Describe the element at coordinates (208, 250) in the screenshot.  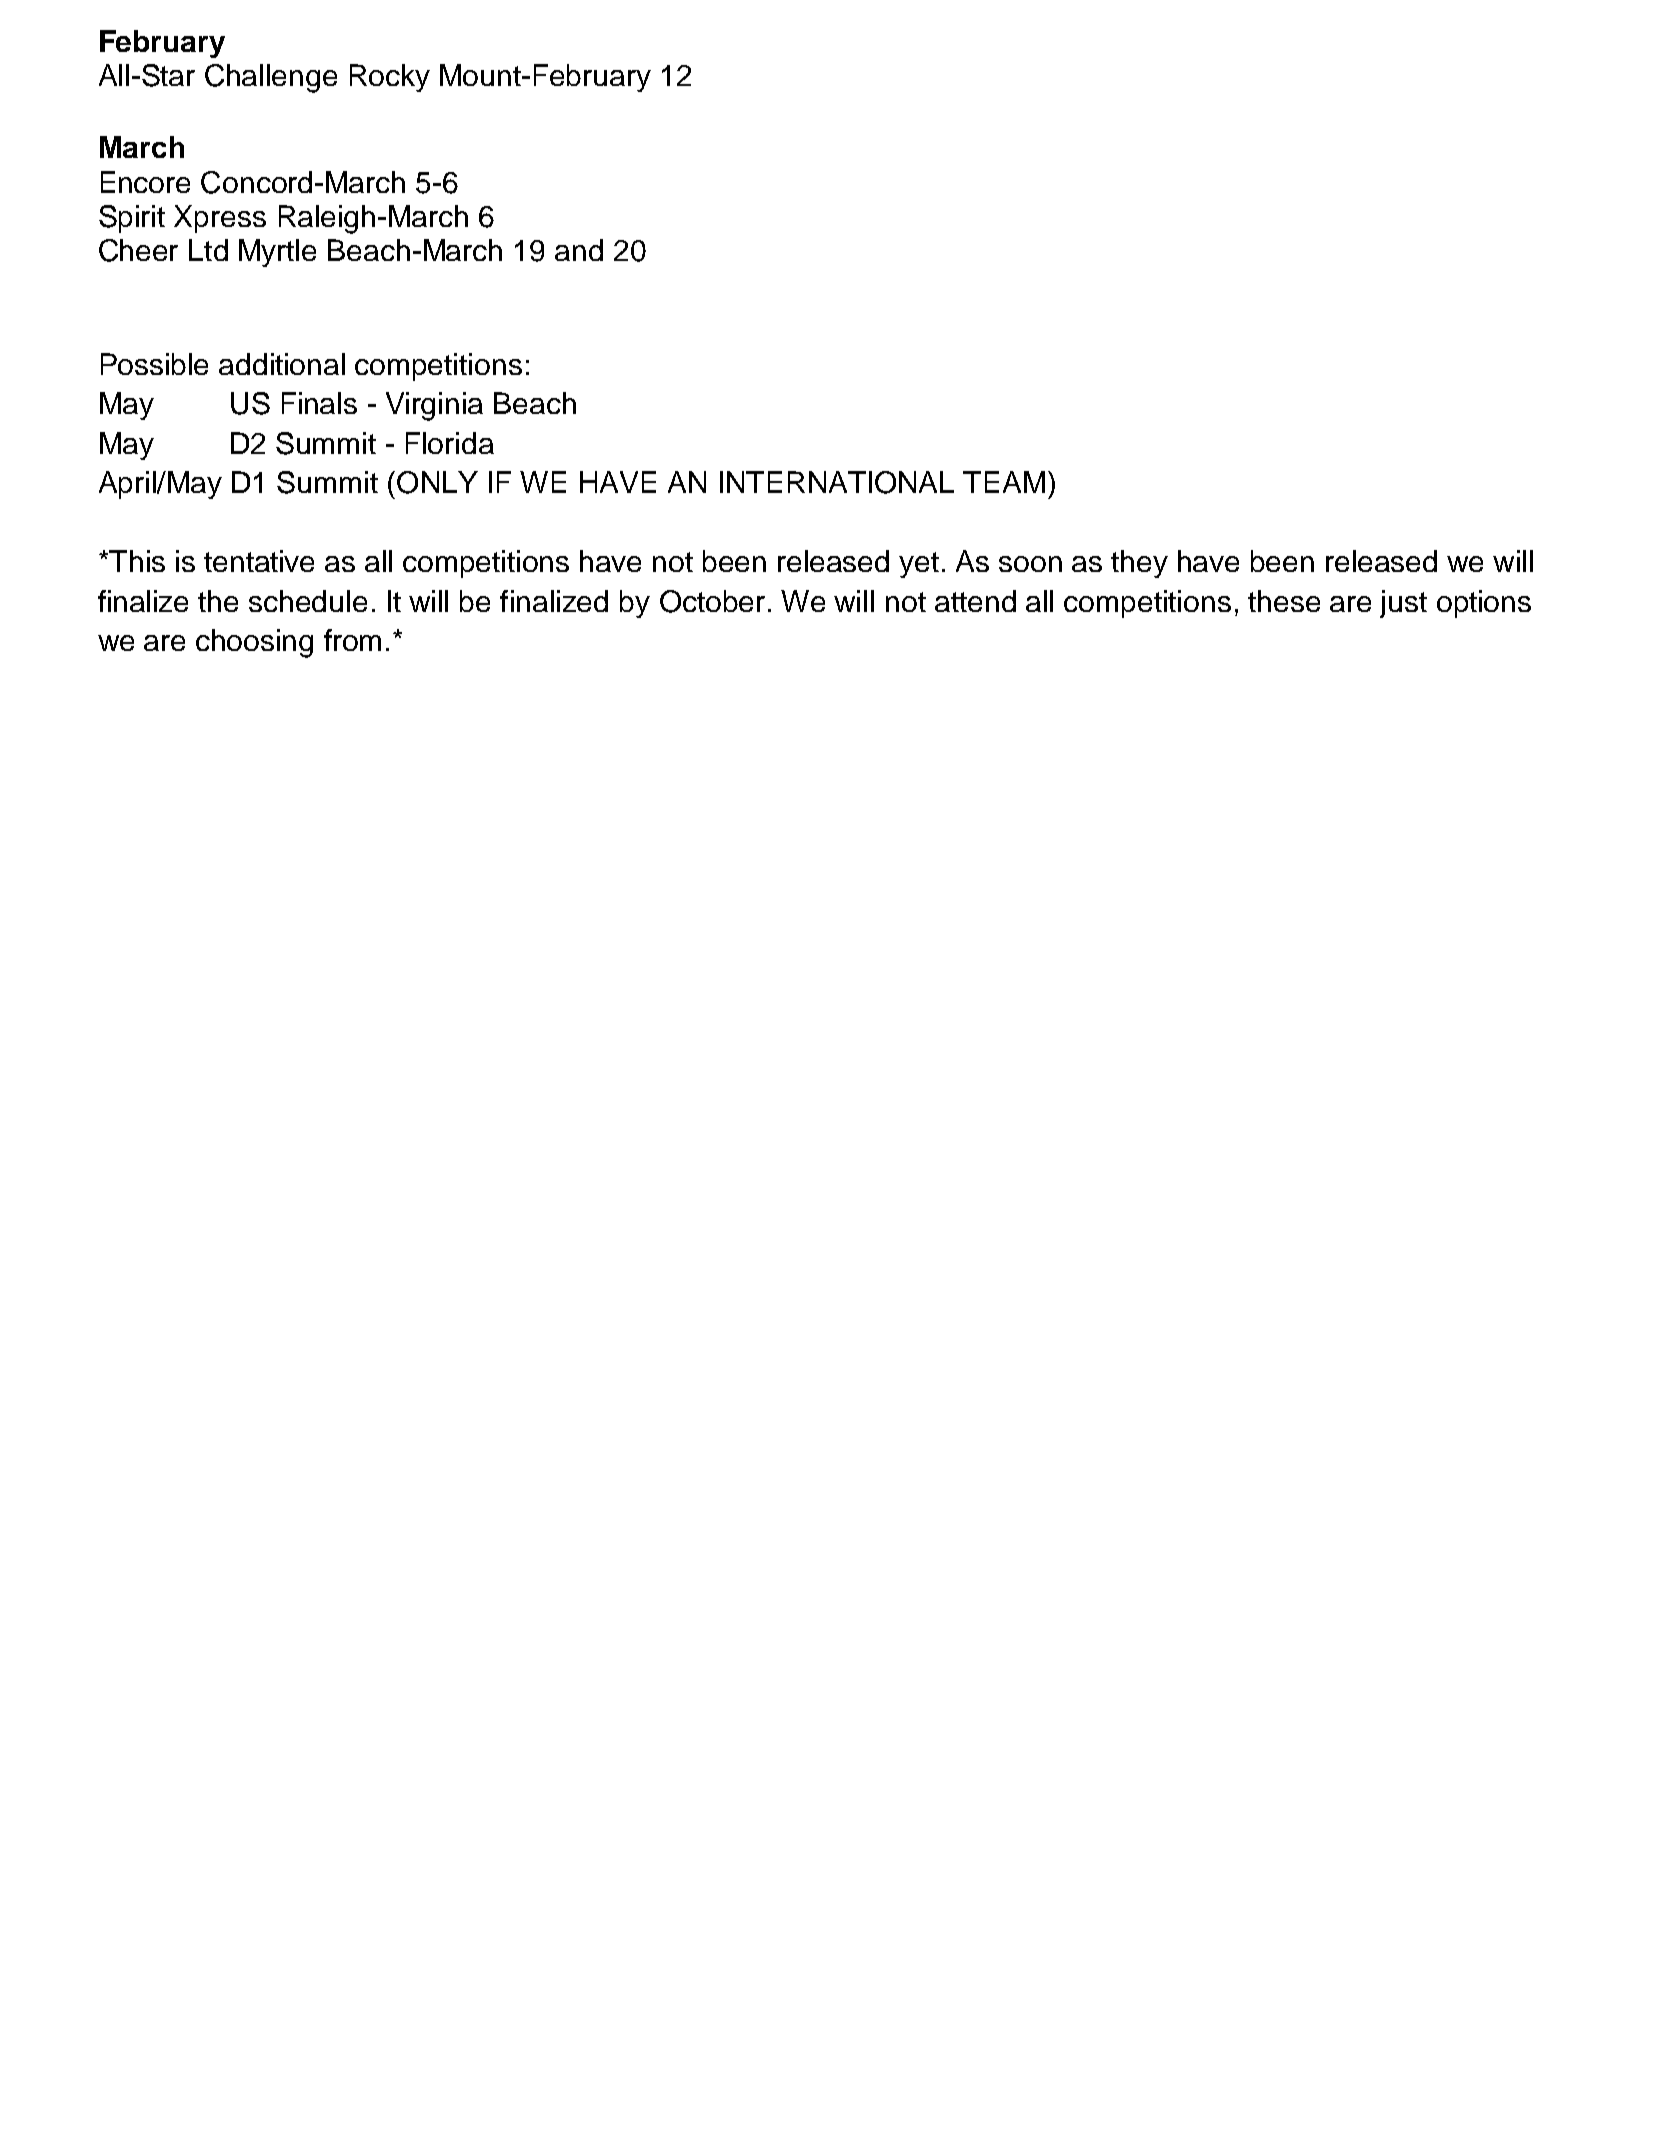
I see `Ltd` at that location.
